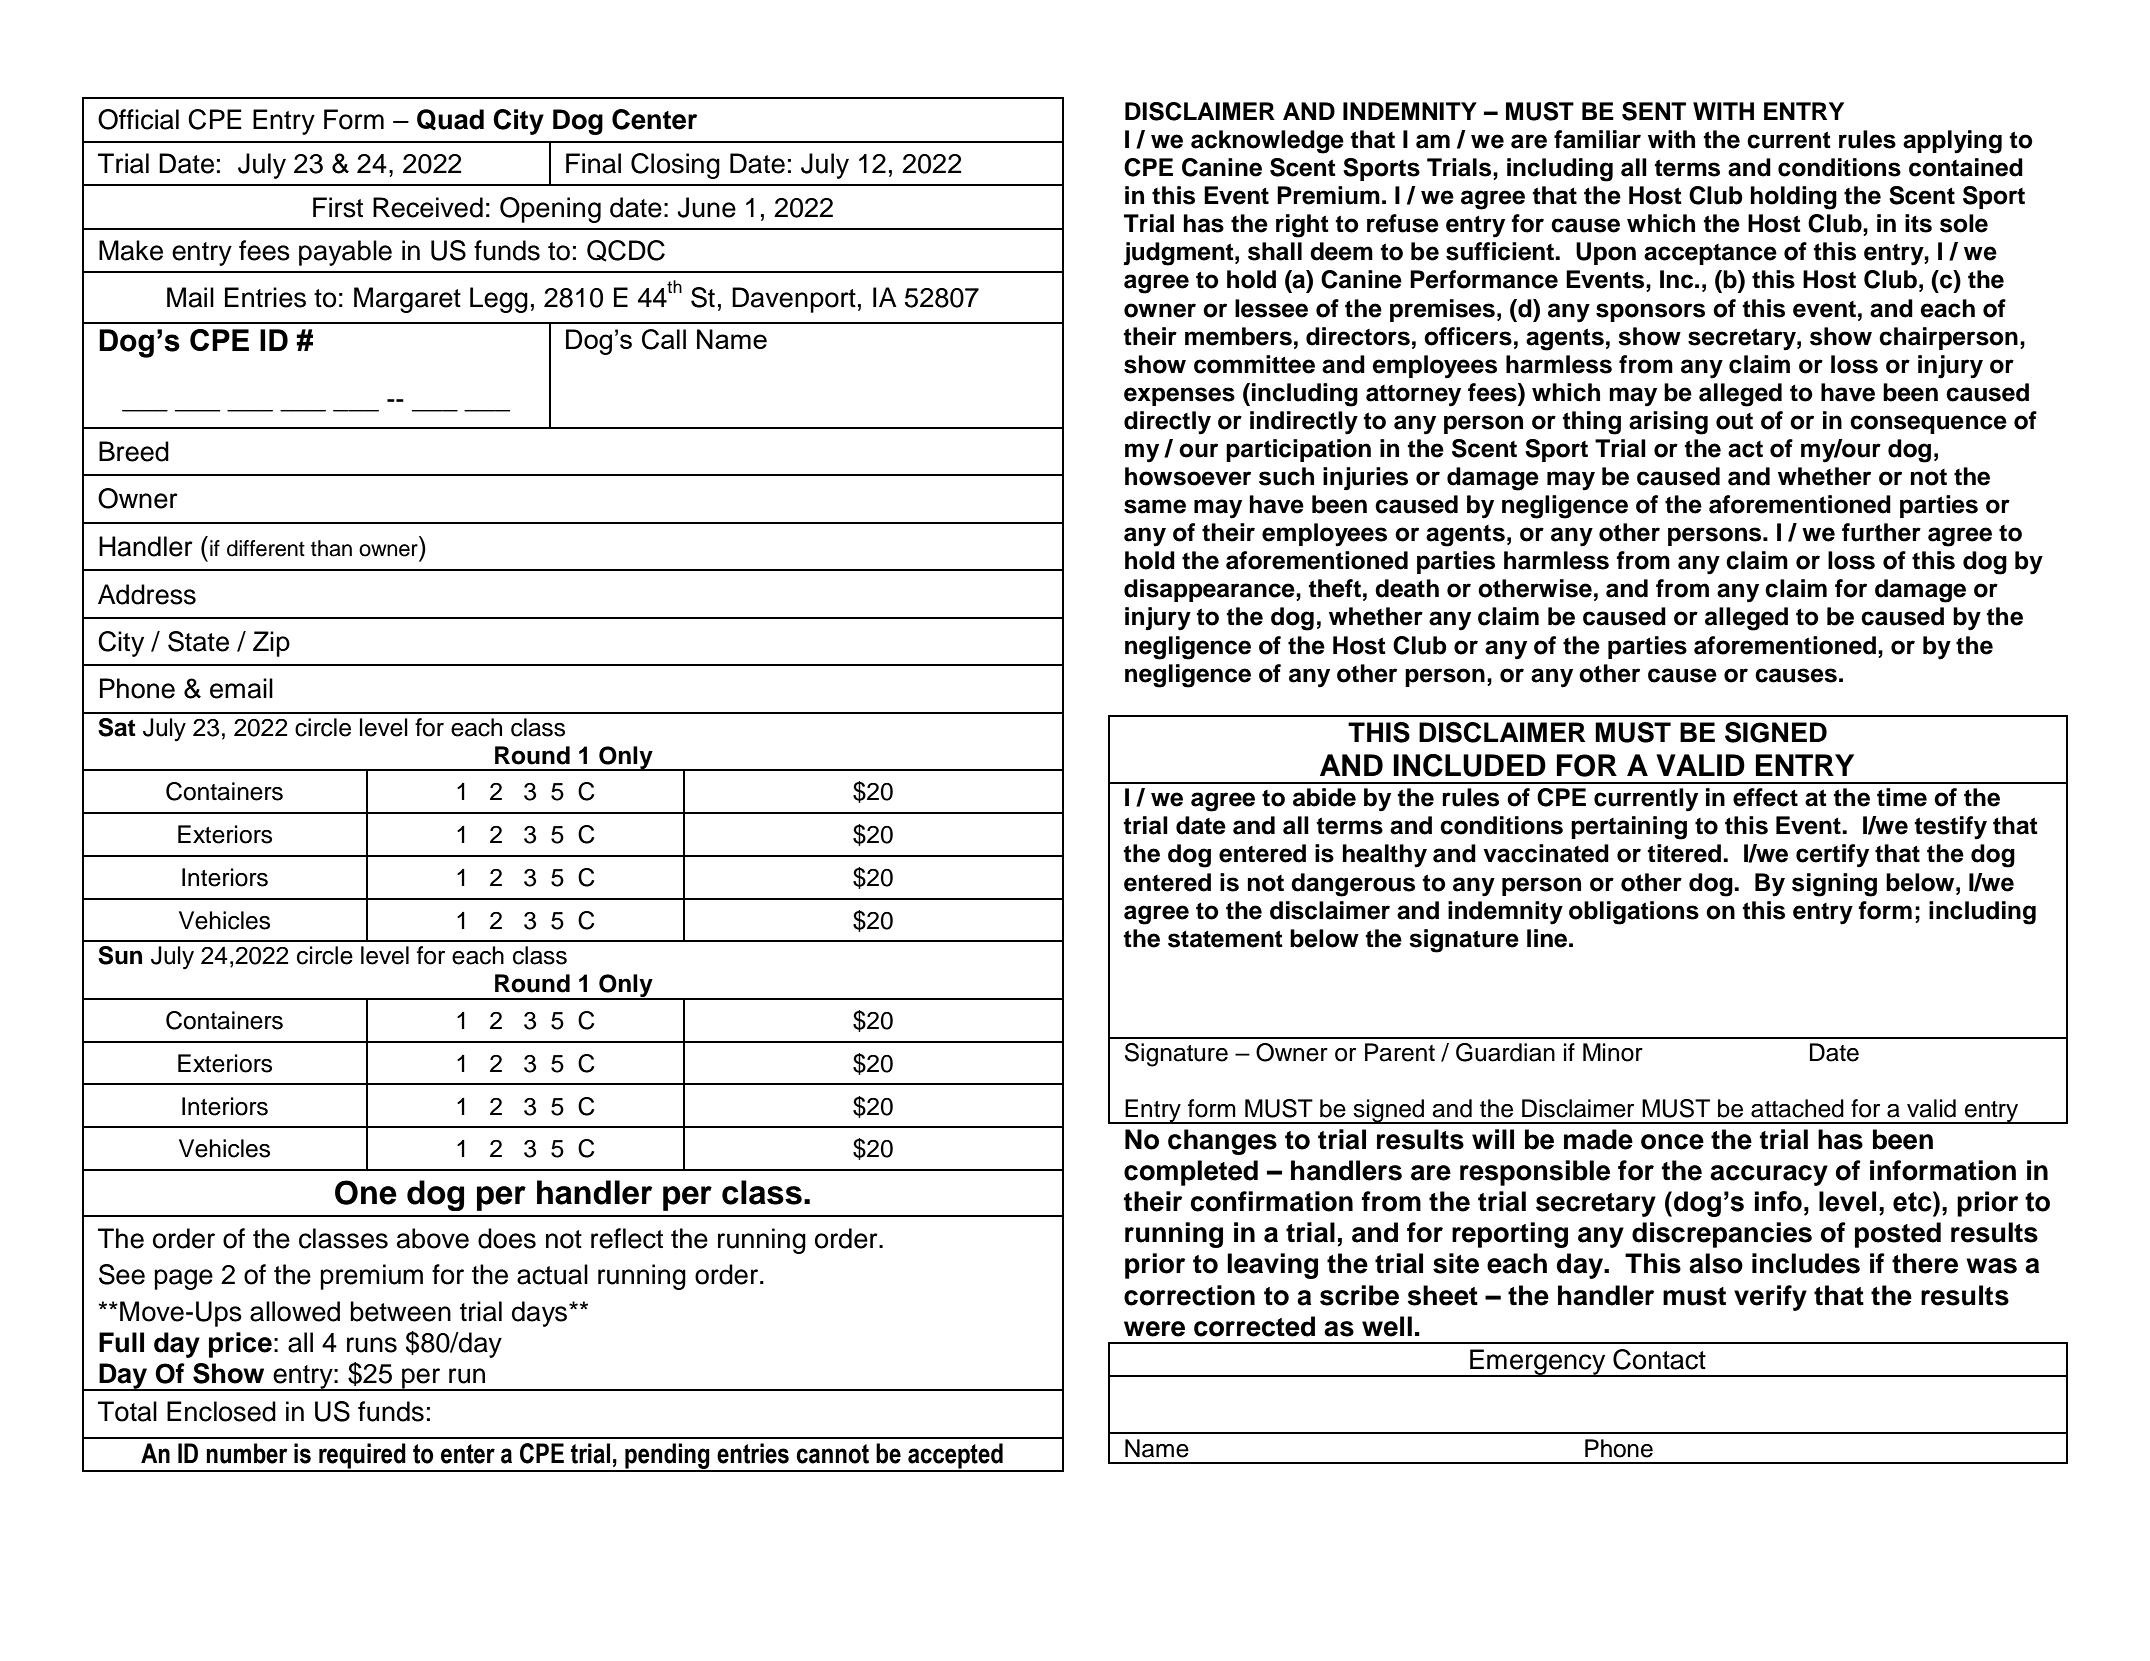  Describe the element at coordinates (1654, 111) in the image. I see `SENT` at that location.
